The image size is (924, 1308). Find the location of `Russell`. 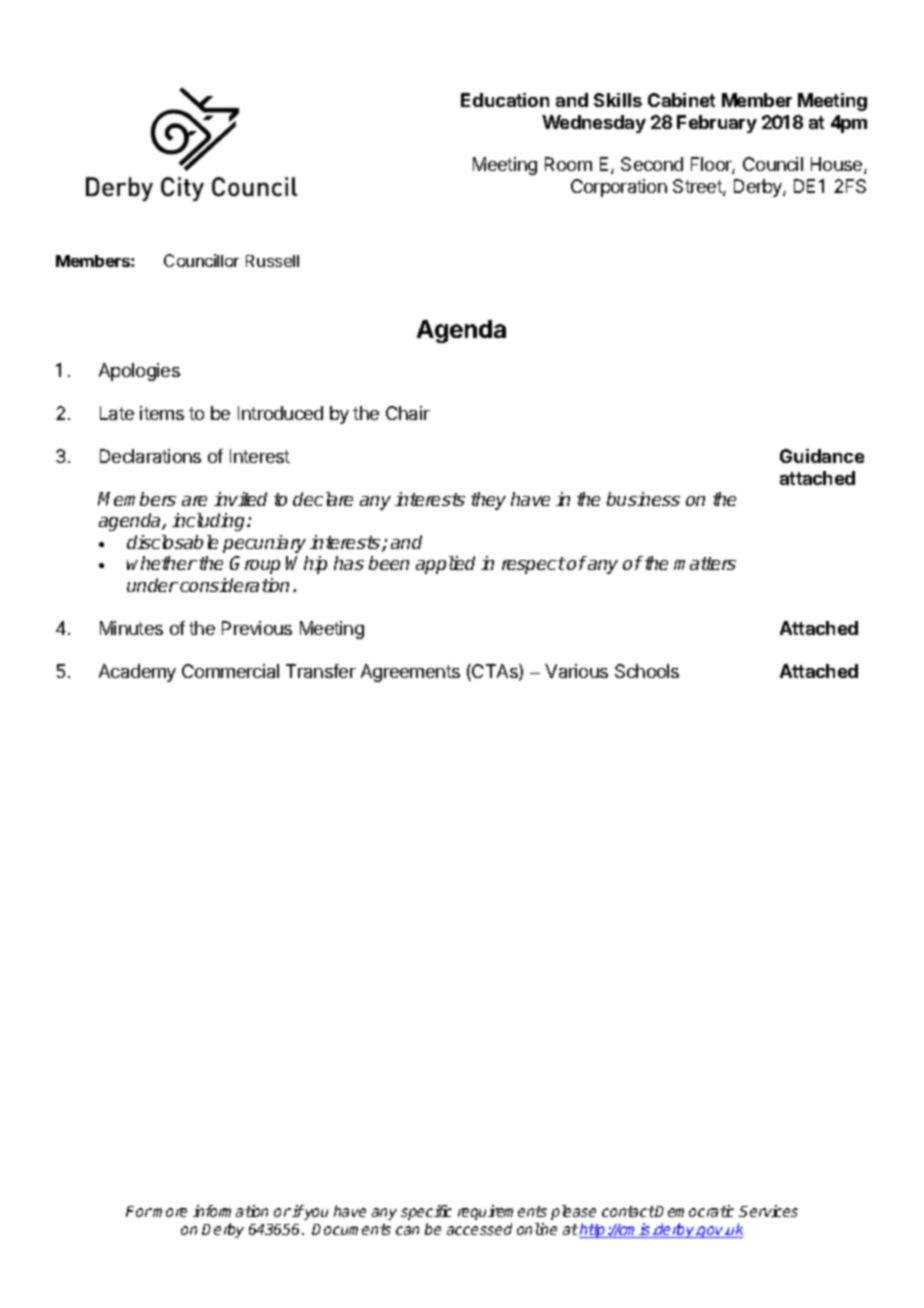

Russell is located at coordinates (272, 261).
